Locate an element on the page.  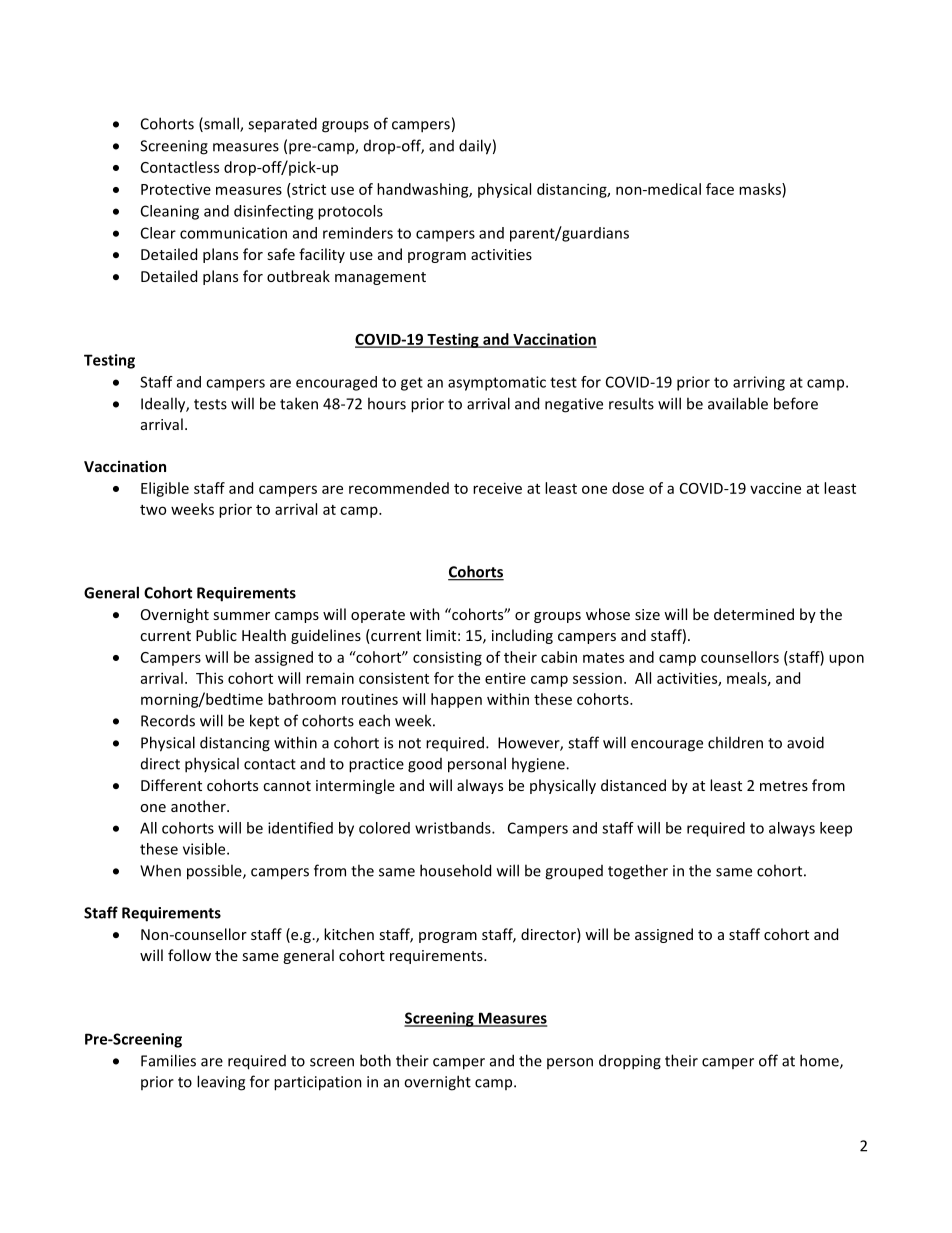
leaving is located at coordinates (221, 1083).
